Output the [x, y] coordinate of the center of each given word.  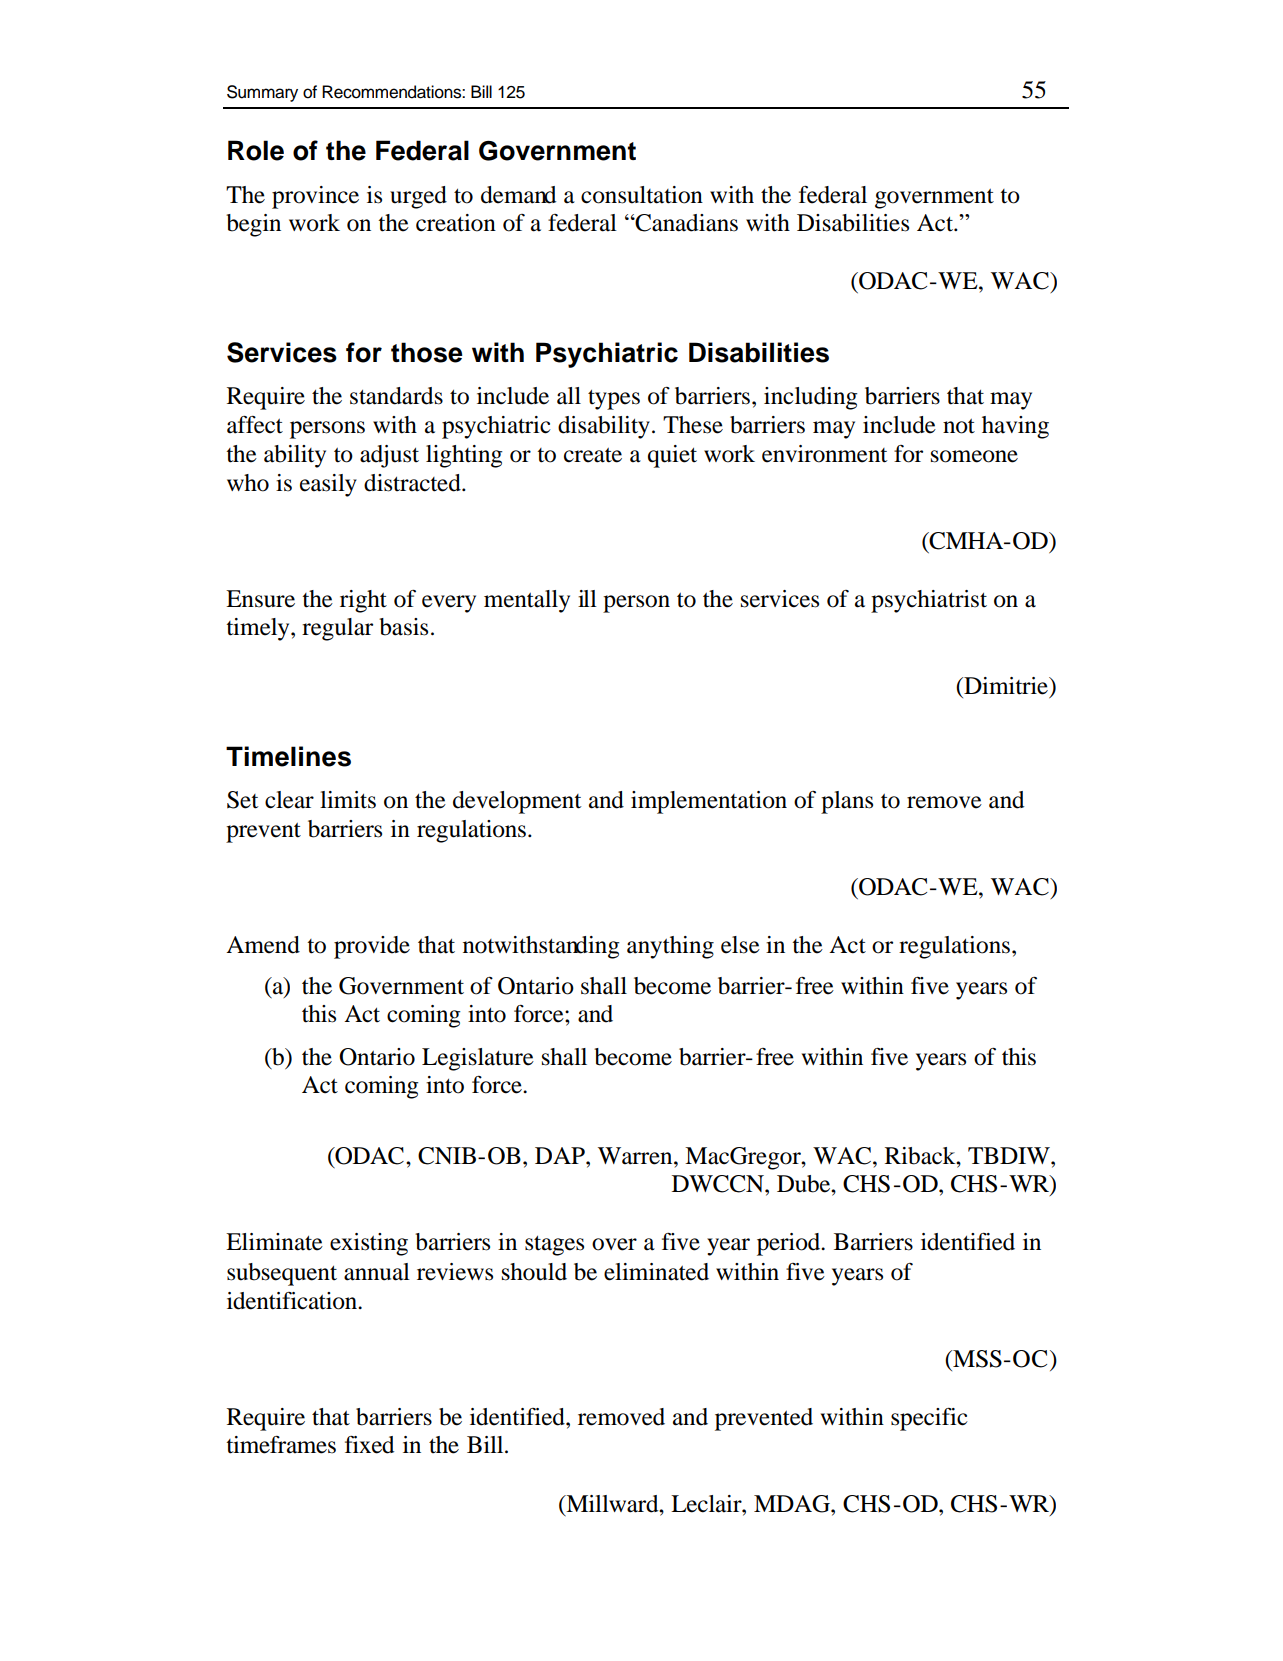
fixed [369, 1445]
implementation [709, 802]
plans [847, 802]
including [811, 398]
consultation [642, 195]
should [534, 1272]
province [315, 197]
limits [348, 800]
